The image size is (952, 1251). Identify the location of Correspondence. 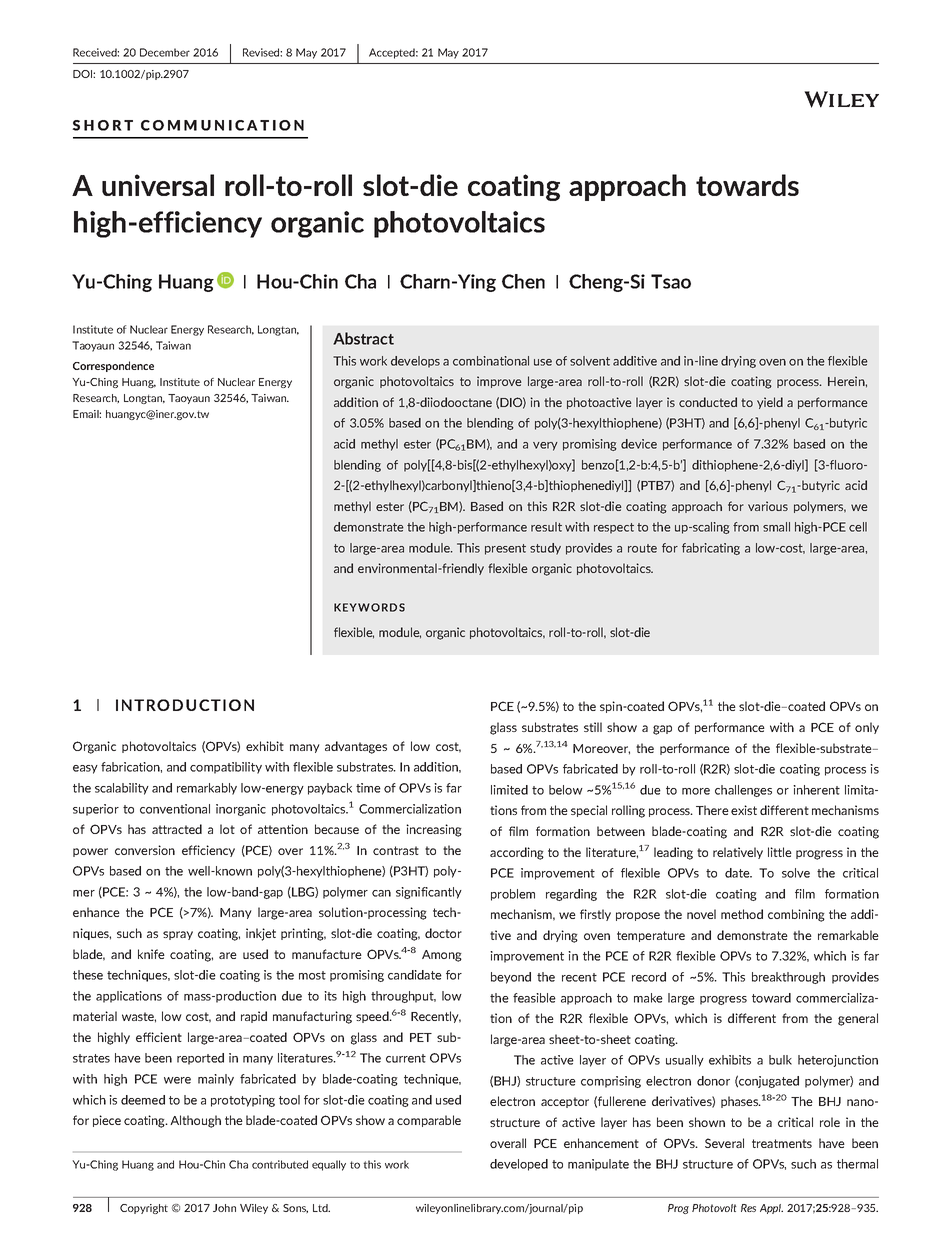
(113, 366).
